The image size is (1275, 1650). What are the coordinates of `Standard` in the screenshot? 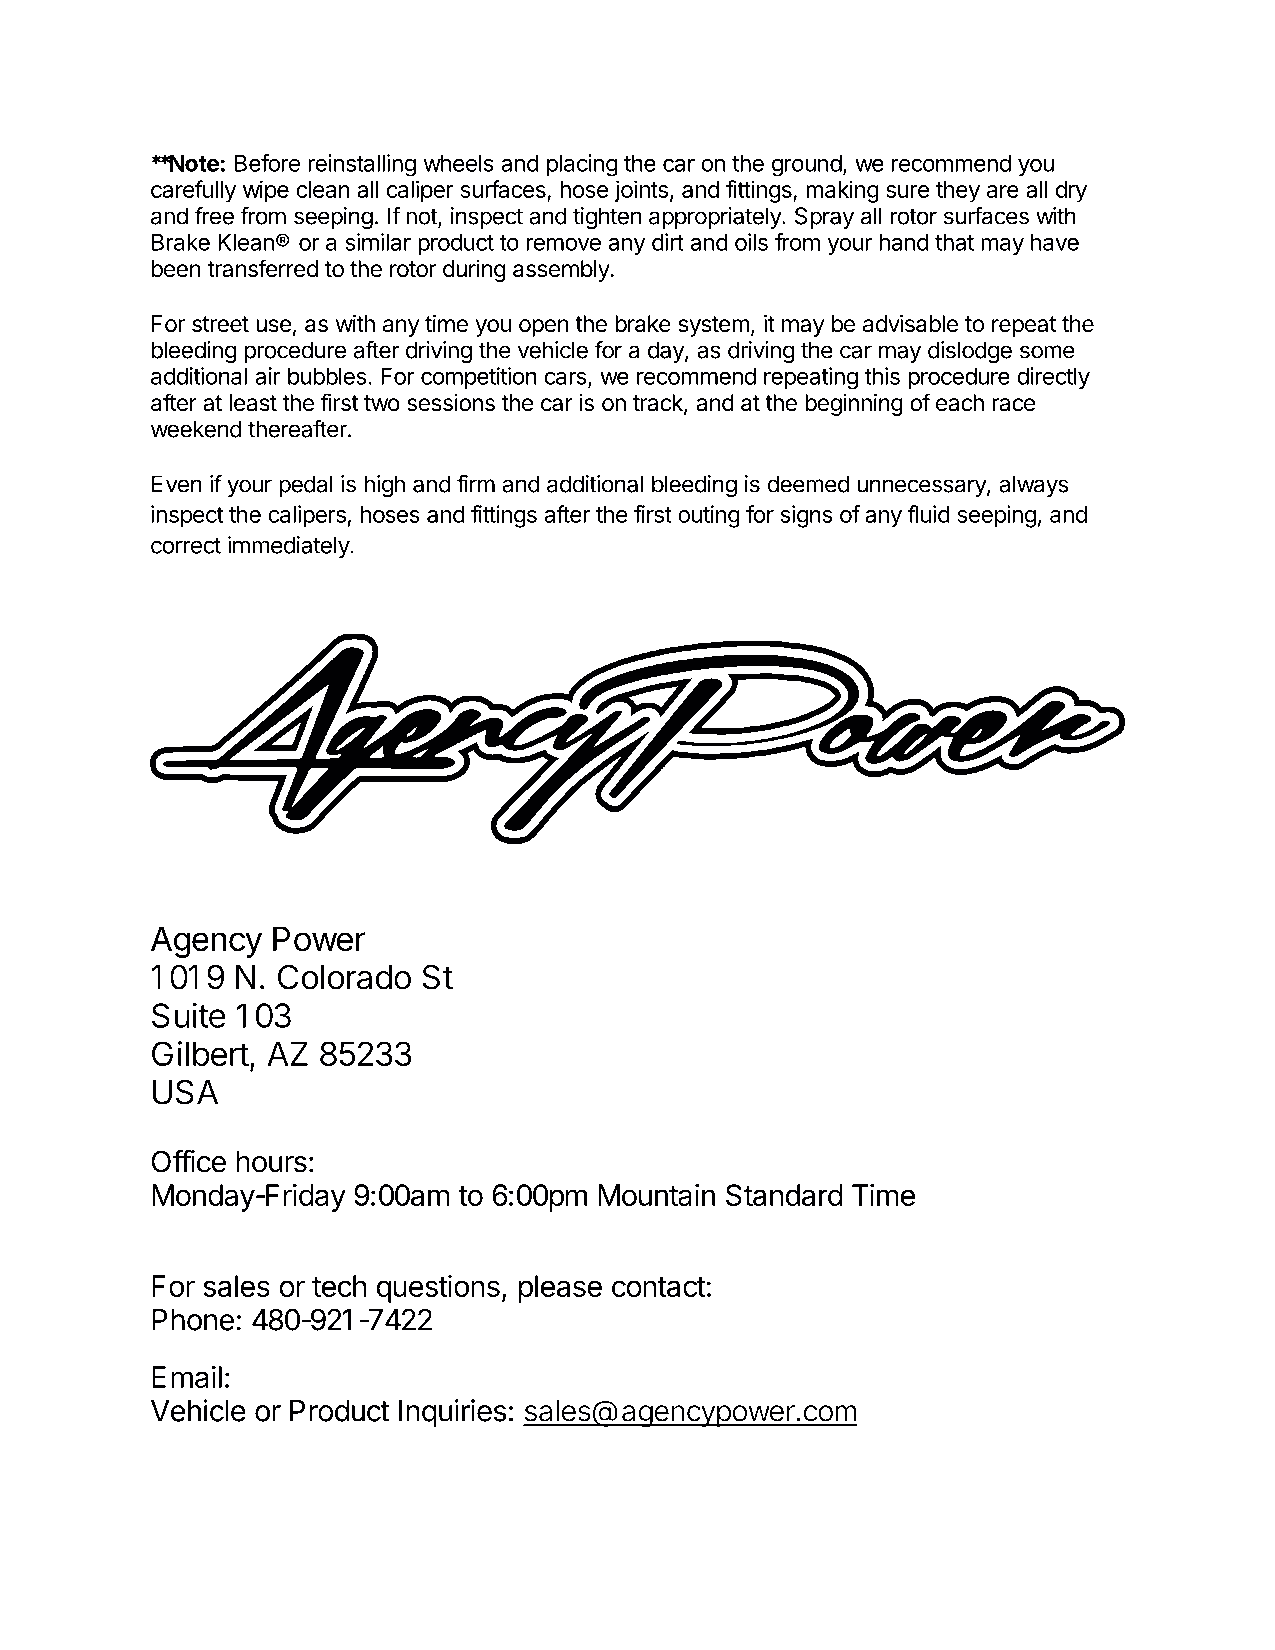 It's located at (784, 1195).
